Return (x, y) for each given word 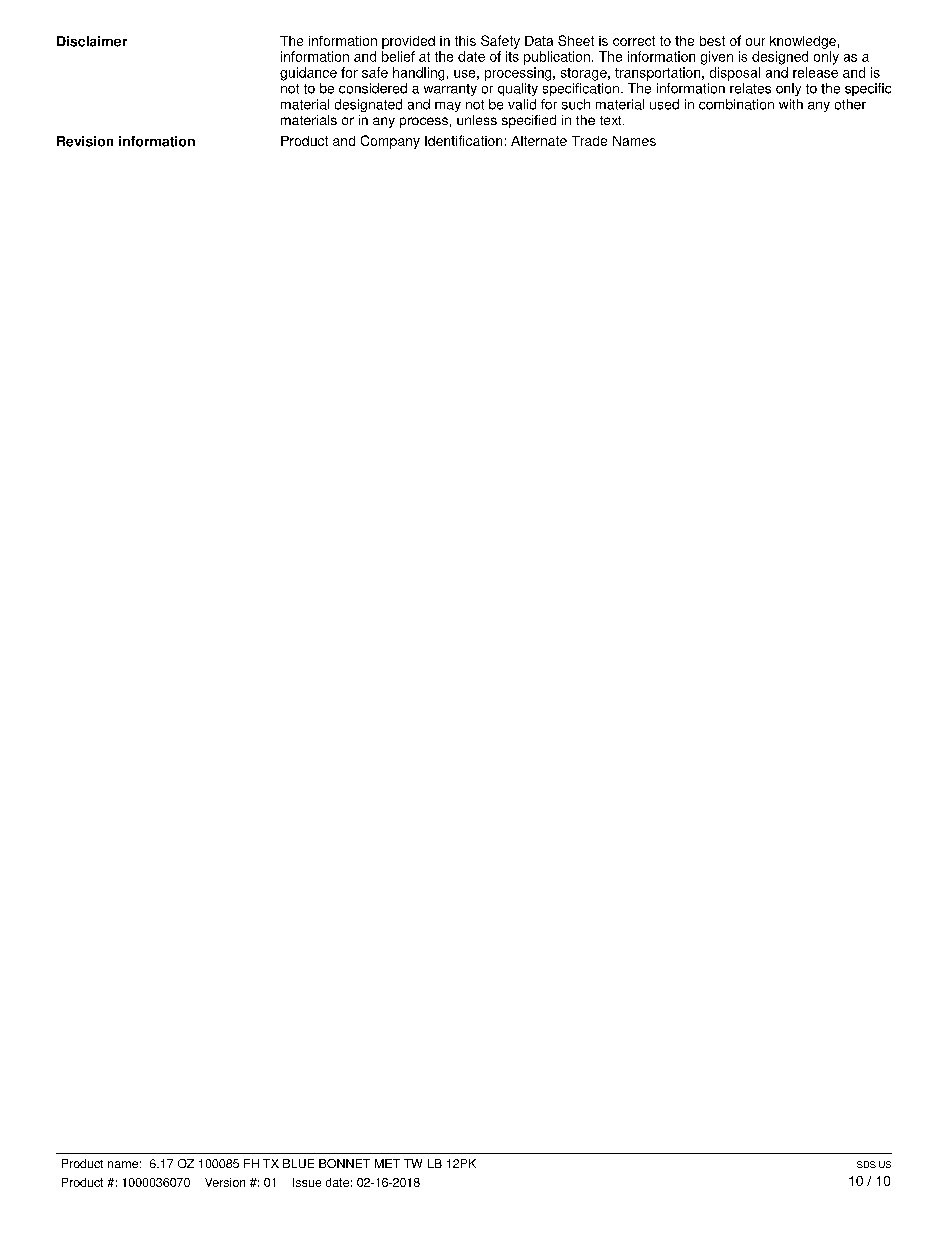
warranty (450, 90)
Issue (307, 1182)
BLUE (298, 1163)
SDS (866, 1164)
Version (225, 1182)
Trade (589, 141)
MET (387, 1163)
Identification (463, 140)
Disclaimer (92, 41)
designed (780, 58)
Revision (85, 141)
